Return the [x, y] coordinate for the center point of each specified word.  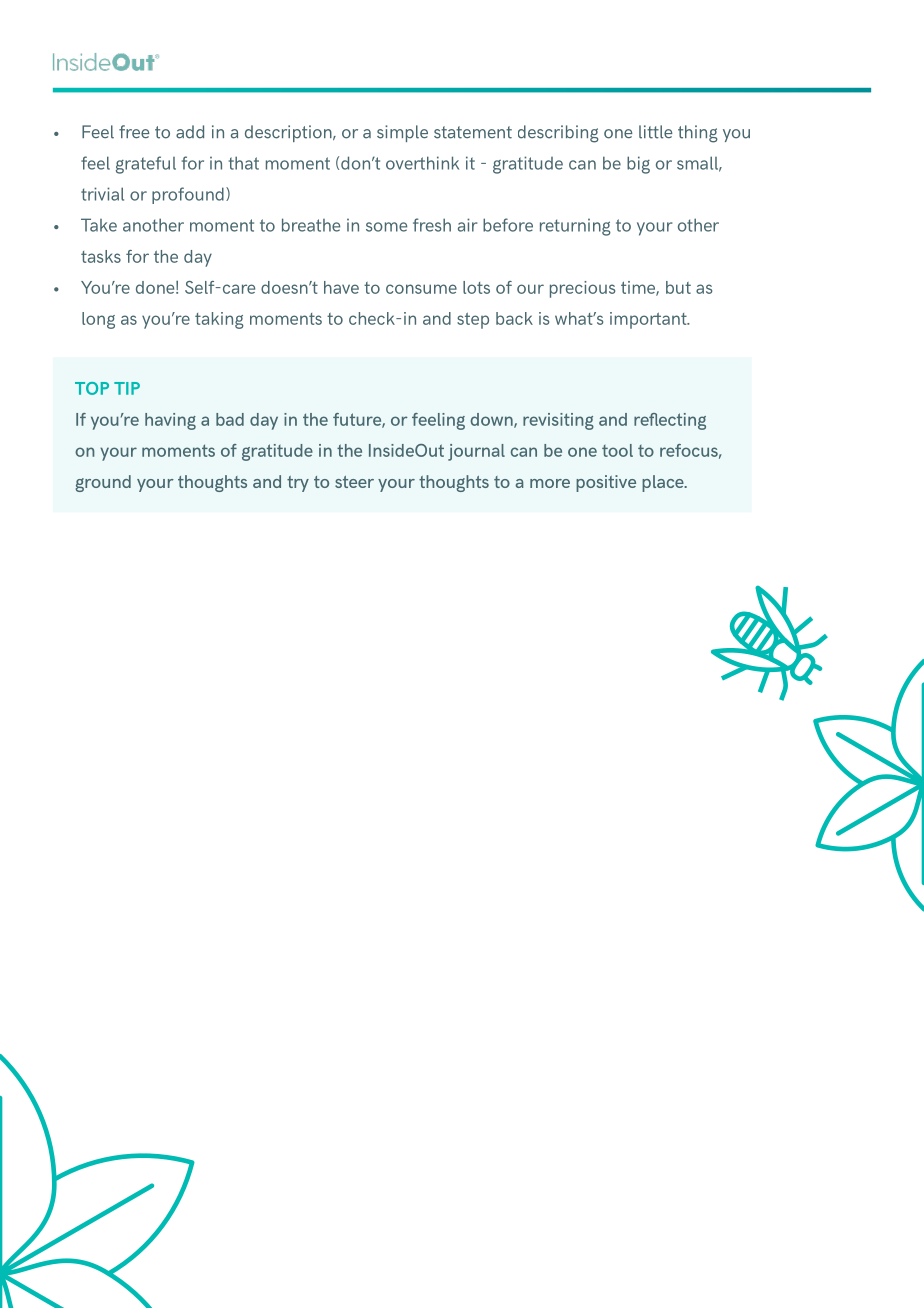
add [190, 132]
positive [606, 483]
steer [354, 482]
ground [103, 483]
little [656, 132]
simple [402, 133]
